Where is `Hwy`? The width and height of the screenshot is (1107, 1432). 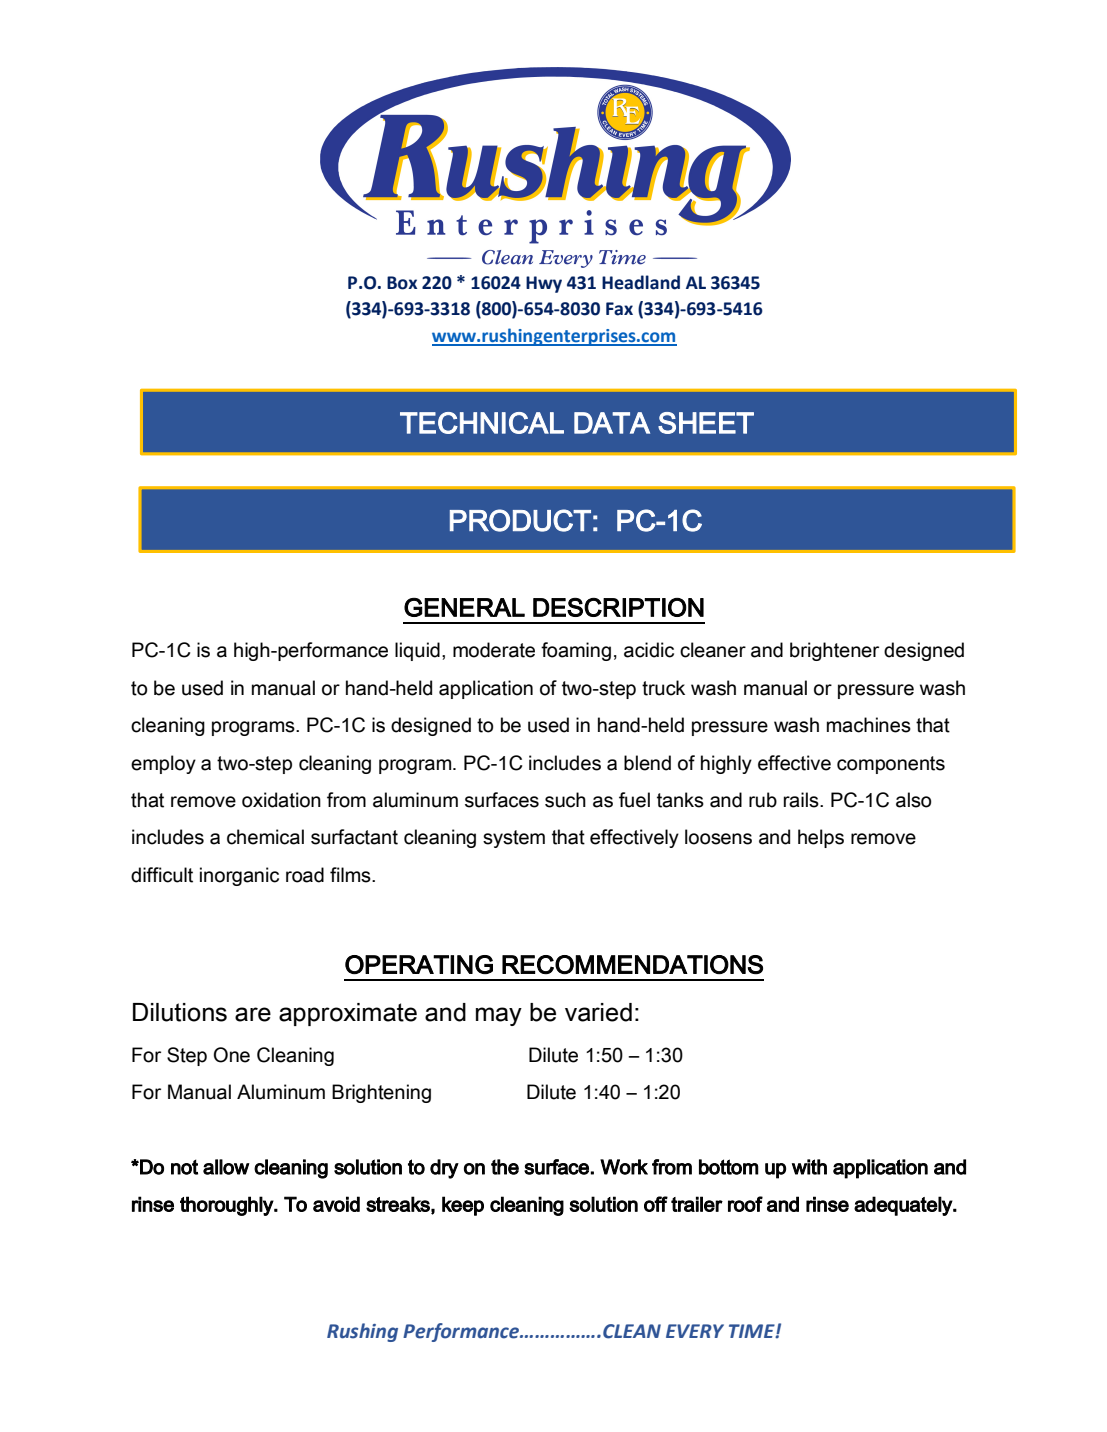 Hwy is located at coordinates (544, 284).
